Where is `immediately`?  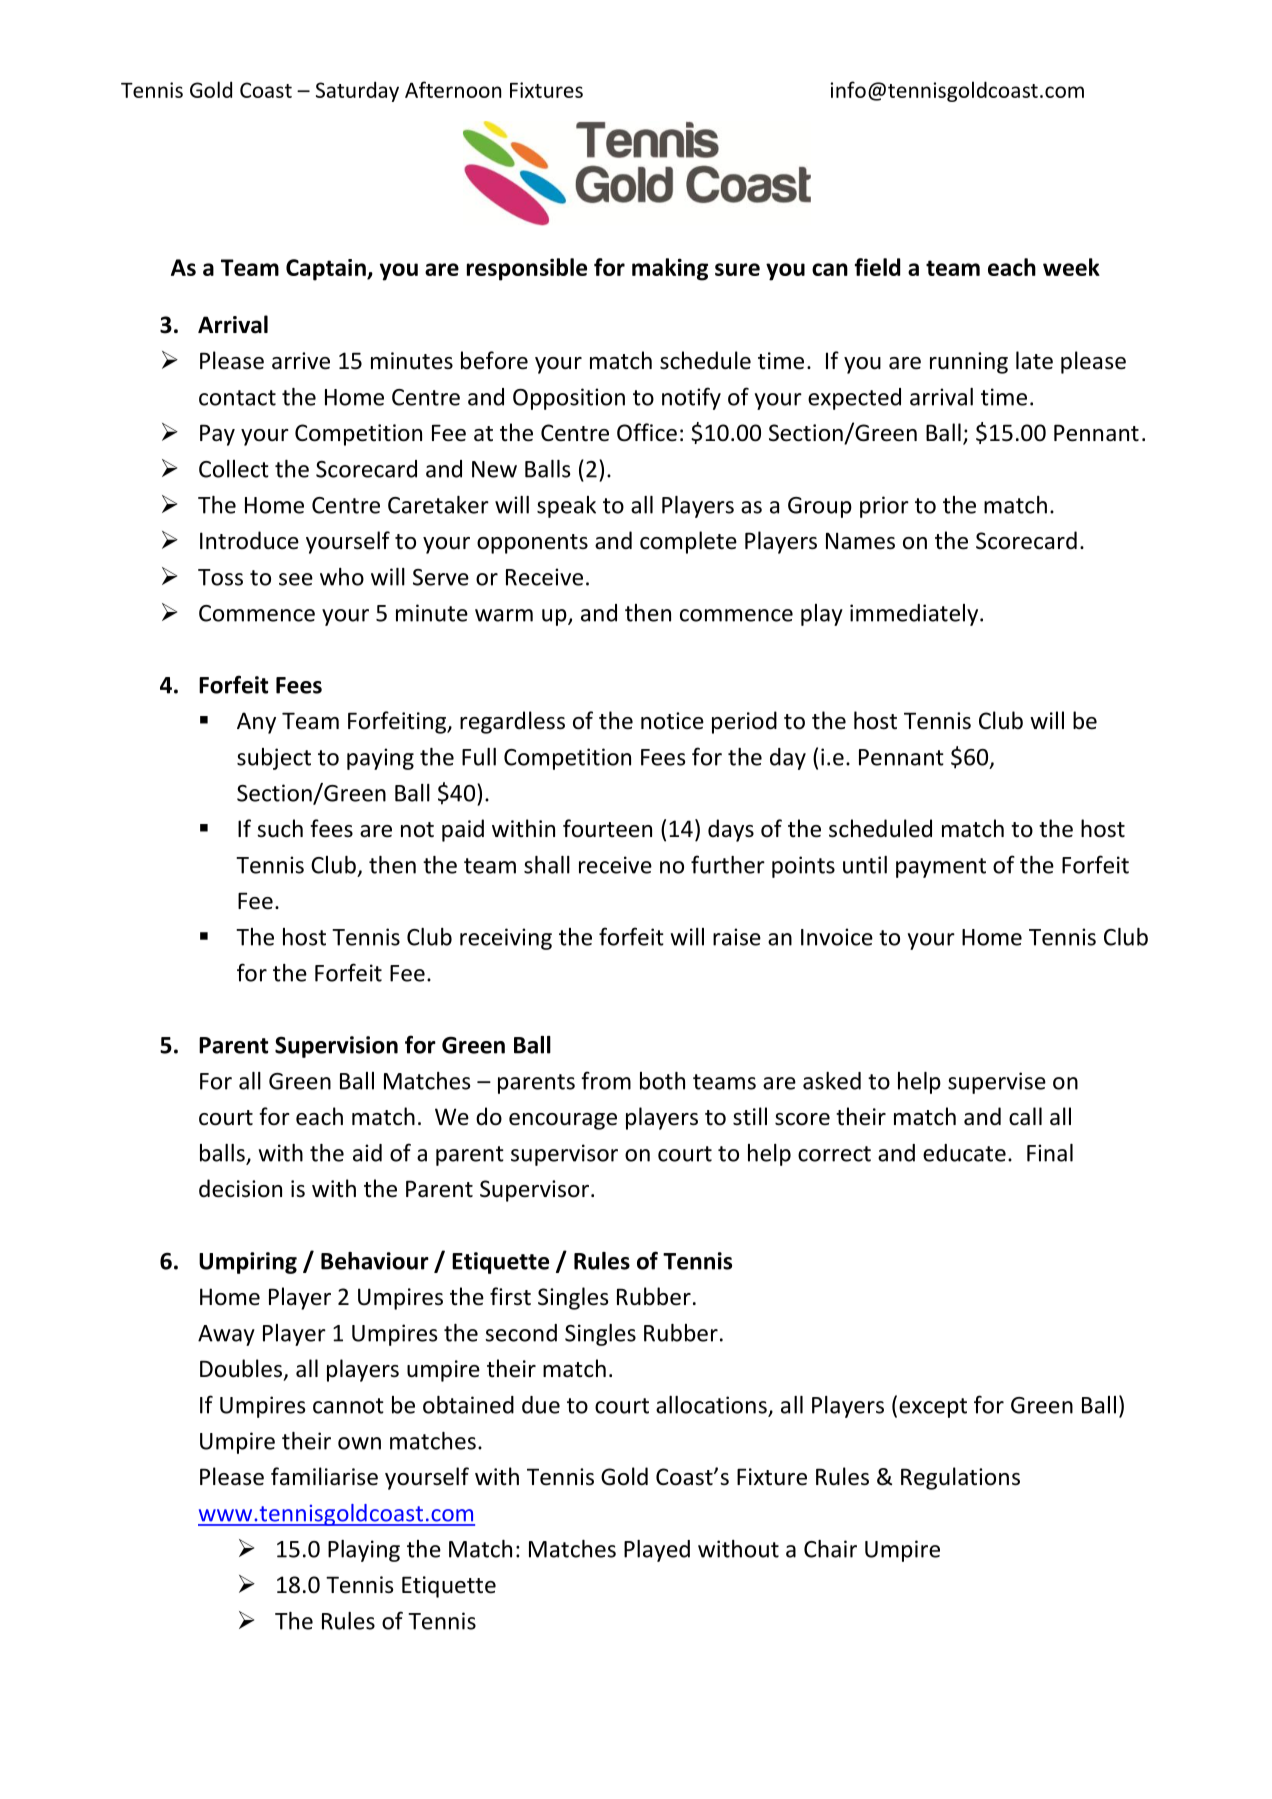
immediately is located at coordinates (915, 615).
